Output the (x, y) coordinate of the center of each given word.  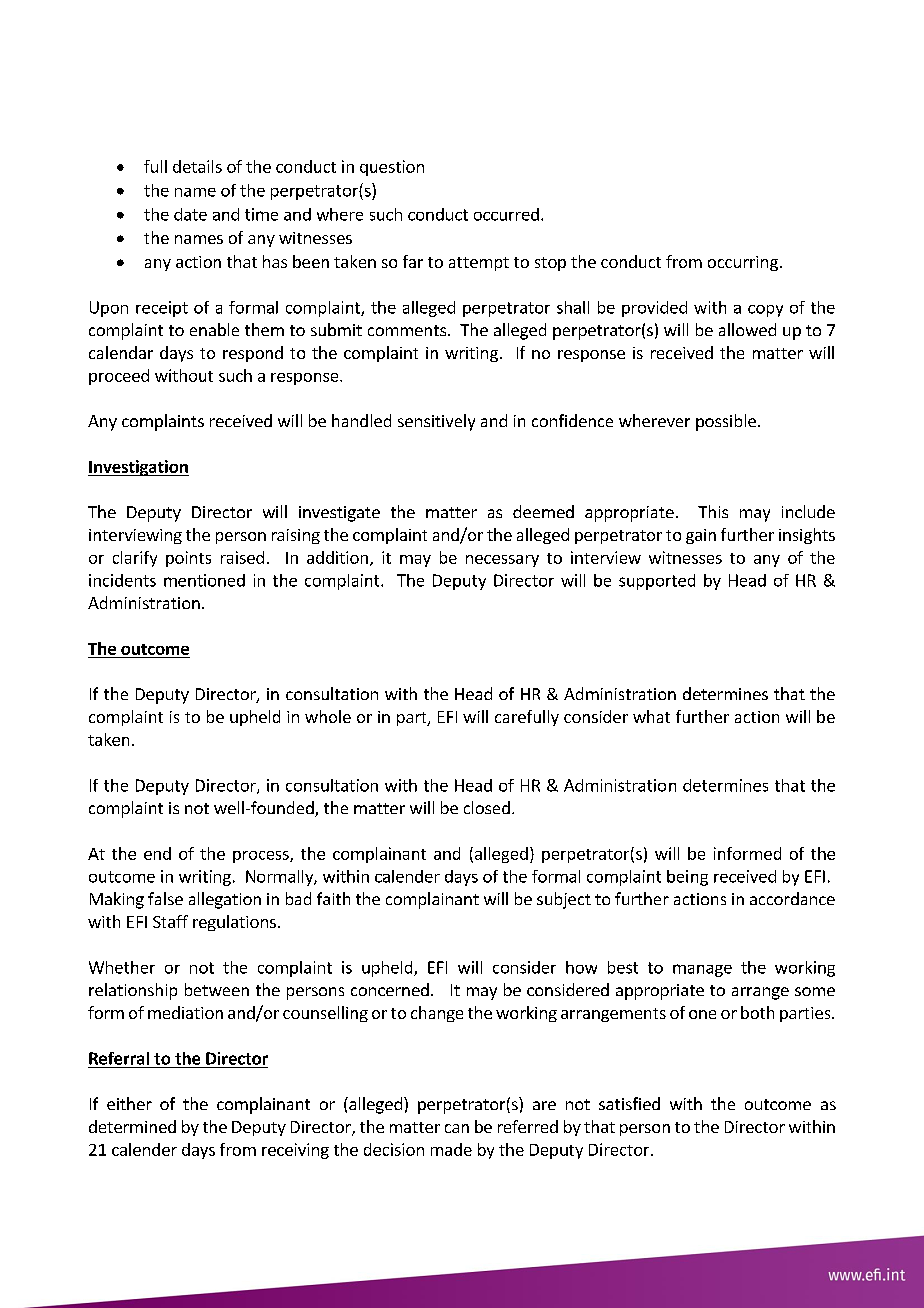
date (190, 214)
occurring (743, 263)
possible (726, 422)
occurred (506, 214)
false (165, 898)
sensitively (436, 422)
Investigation (138, 468)
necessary (502, 561)
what (651, 716)
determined (132, 1126)
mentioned (204, 580)
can (457, 1128)
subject (564, 900)
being (687, 878)
